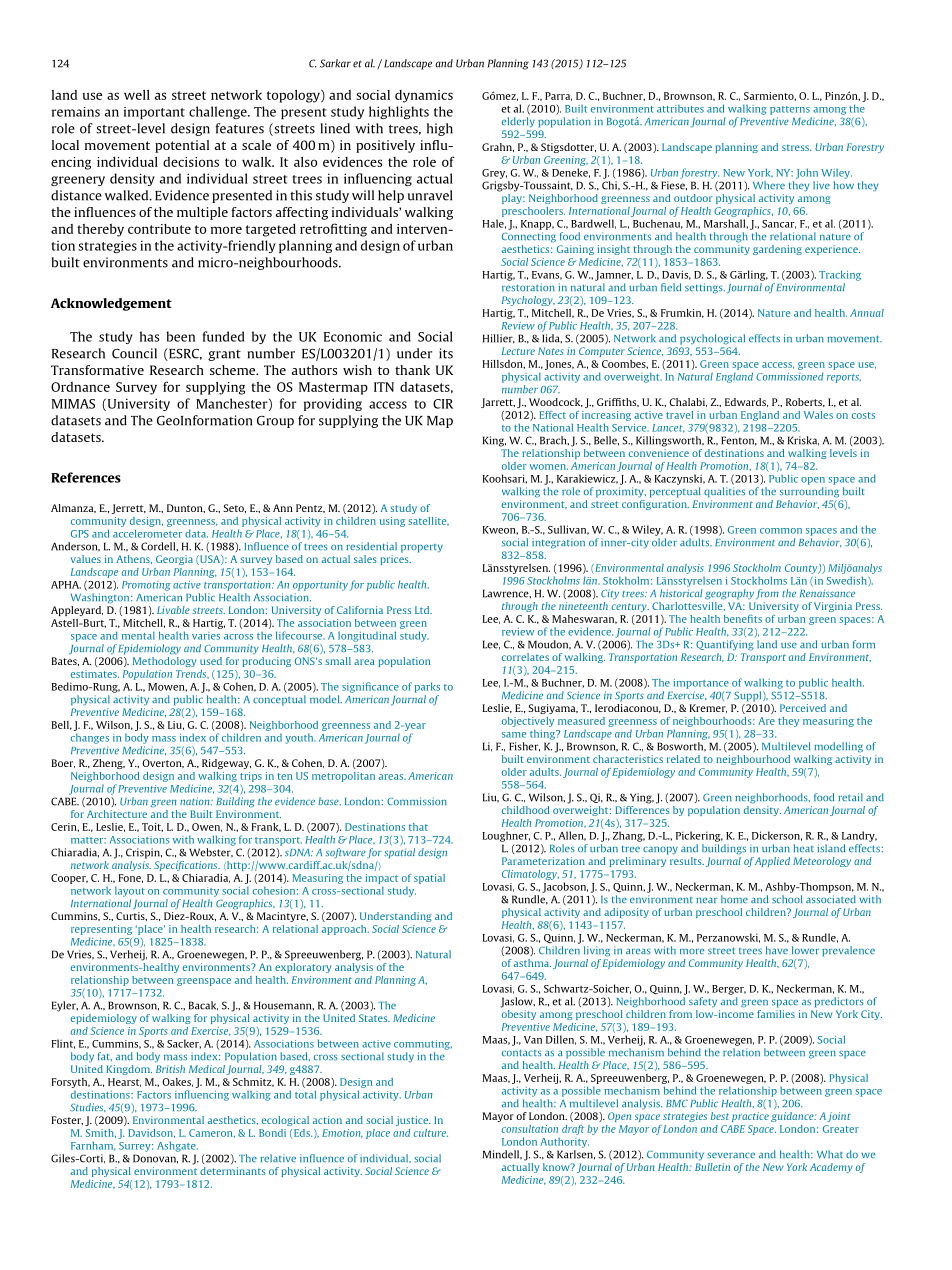 The image size is (952, 1270). Describe the element at coordinates (177, 1146) in the screenshot. I see `Ashgate` at that location.
